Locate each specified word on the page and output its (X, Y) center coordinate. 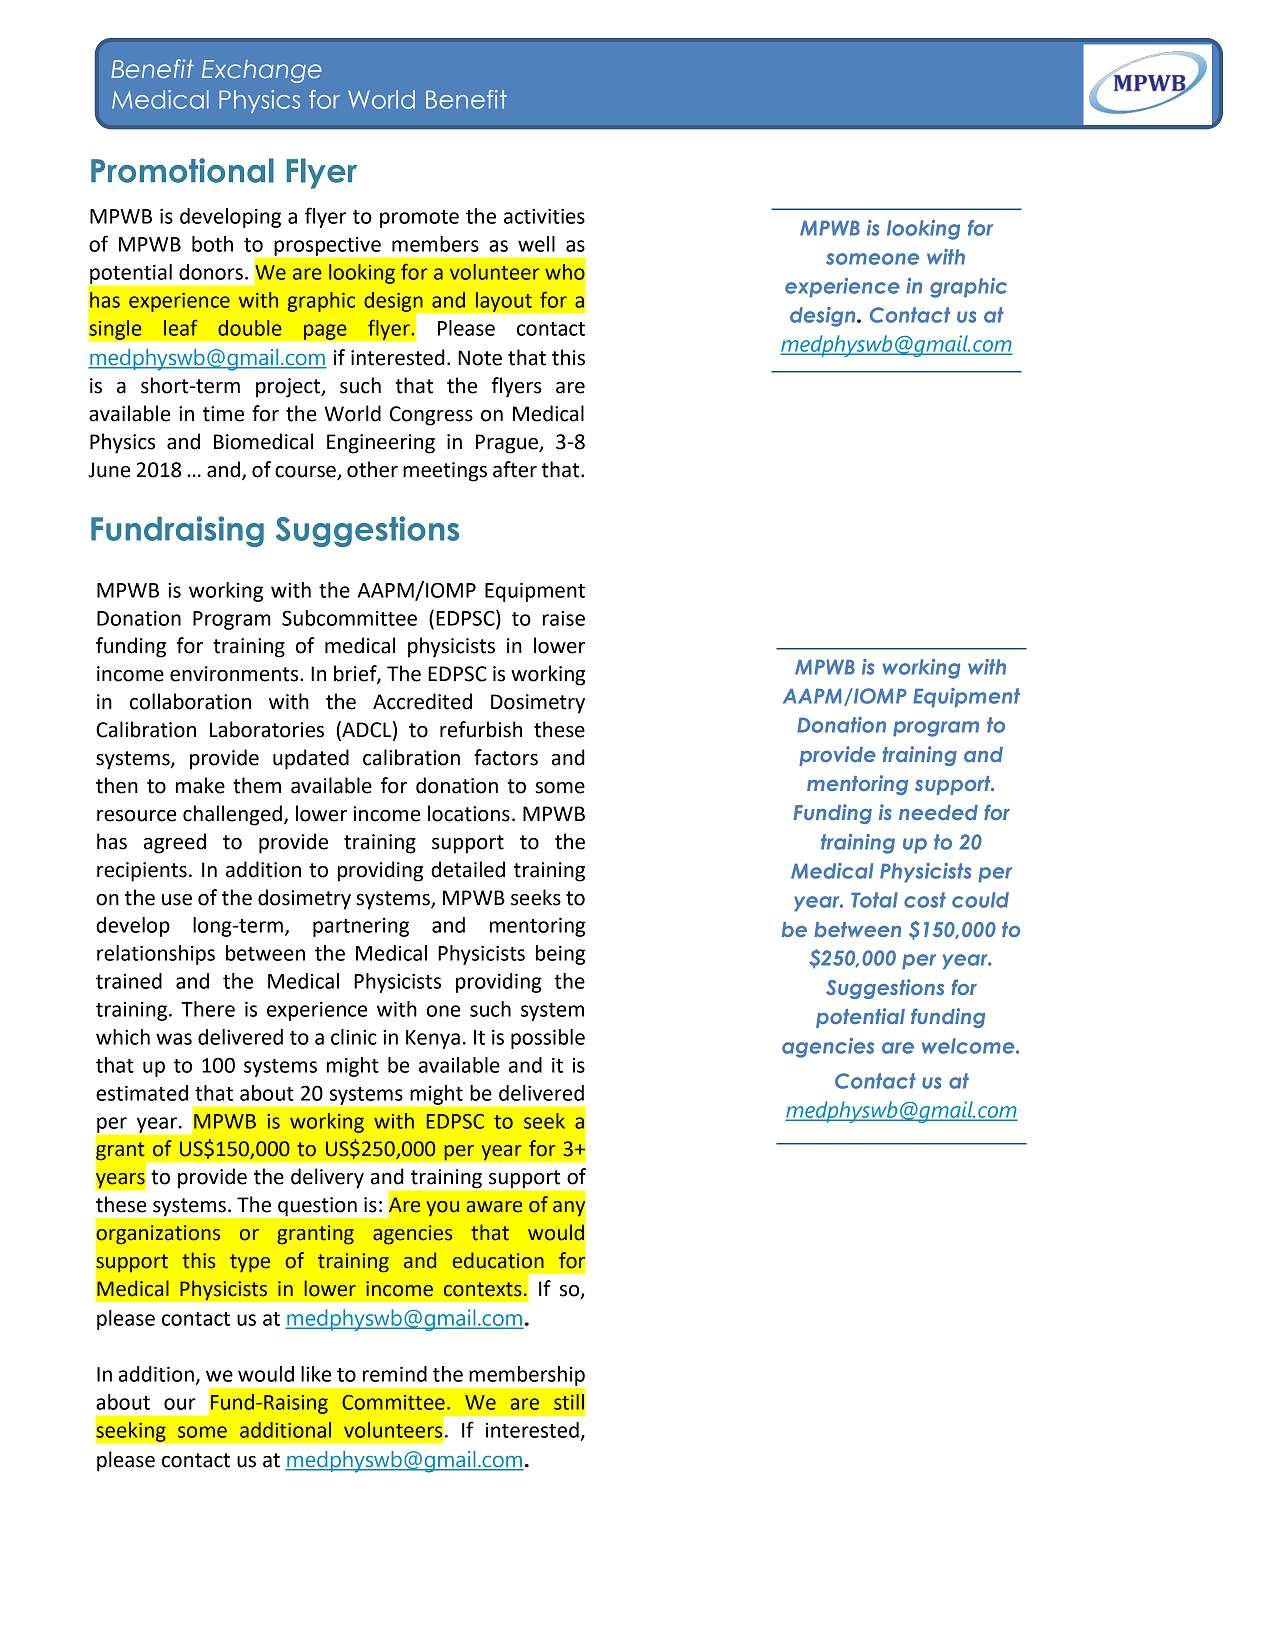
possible (548, 1039)
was (174, 1039)
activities (544, 216)
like (316, 1374)
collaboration (190, 701)
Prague (508, 444)
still (569, 1402)
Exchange (262, 71)
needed (938, 812)
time (223, 414)
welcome (969, 1046)
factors (506, 757)
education (498, 1260)
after (515, 469)
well (536, 244)
